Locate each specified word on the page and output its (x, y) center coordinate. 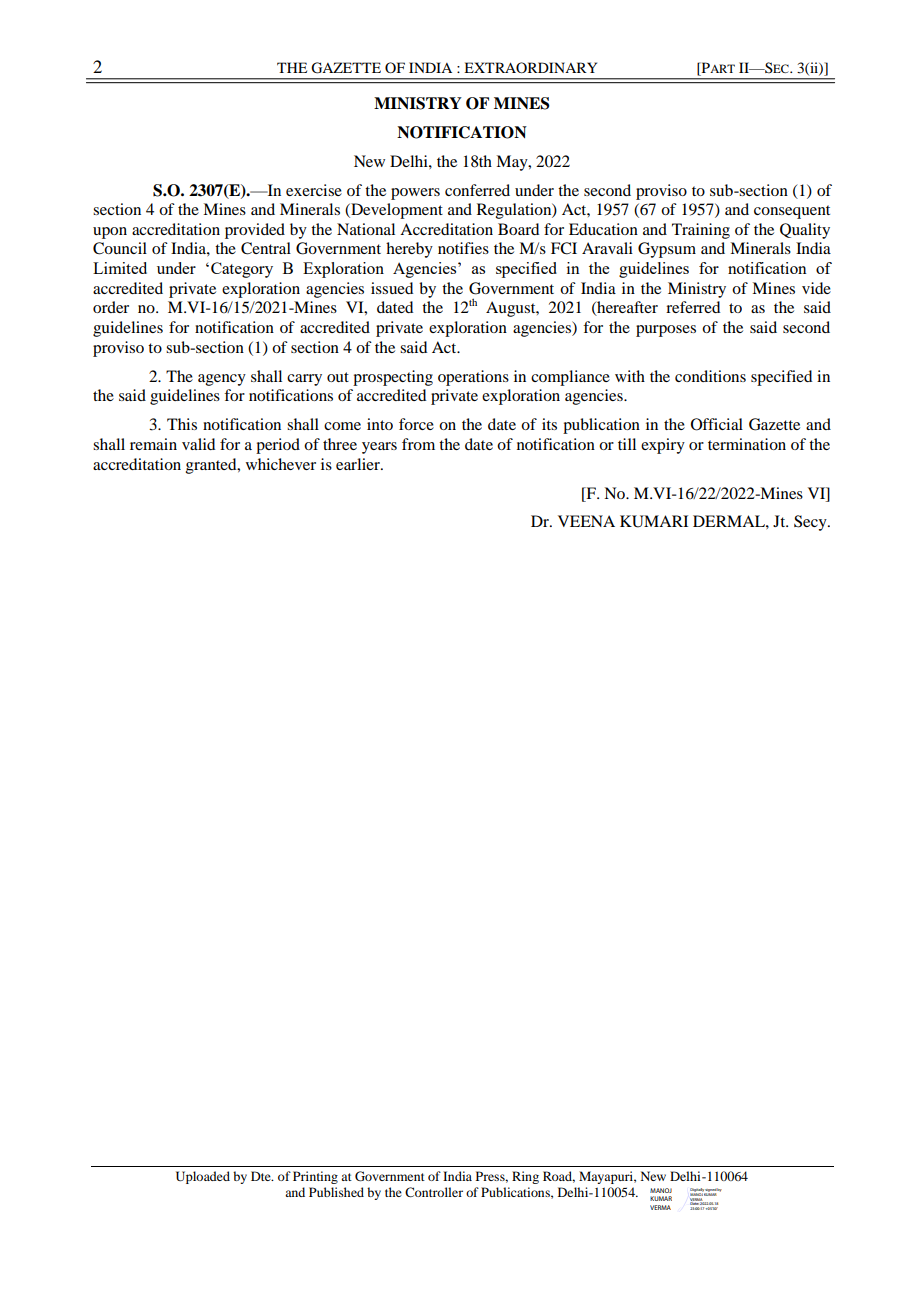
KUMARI (654, 521)
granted (212, 466)
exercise (314, 190)
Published (336, 1192)
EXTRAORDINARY (530, 67)
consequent (792, 212)
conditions (710, 376)
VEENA (586, 521)
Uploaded (203, 1177)
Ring (525, 1177)
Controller (434, 1192)
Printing (315, 1177)
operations (473, 378)
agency (222, 380)
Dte (262, 1176)
